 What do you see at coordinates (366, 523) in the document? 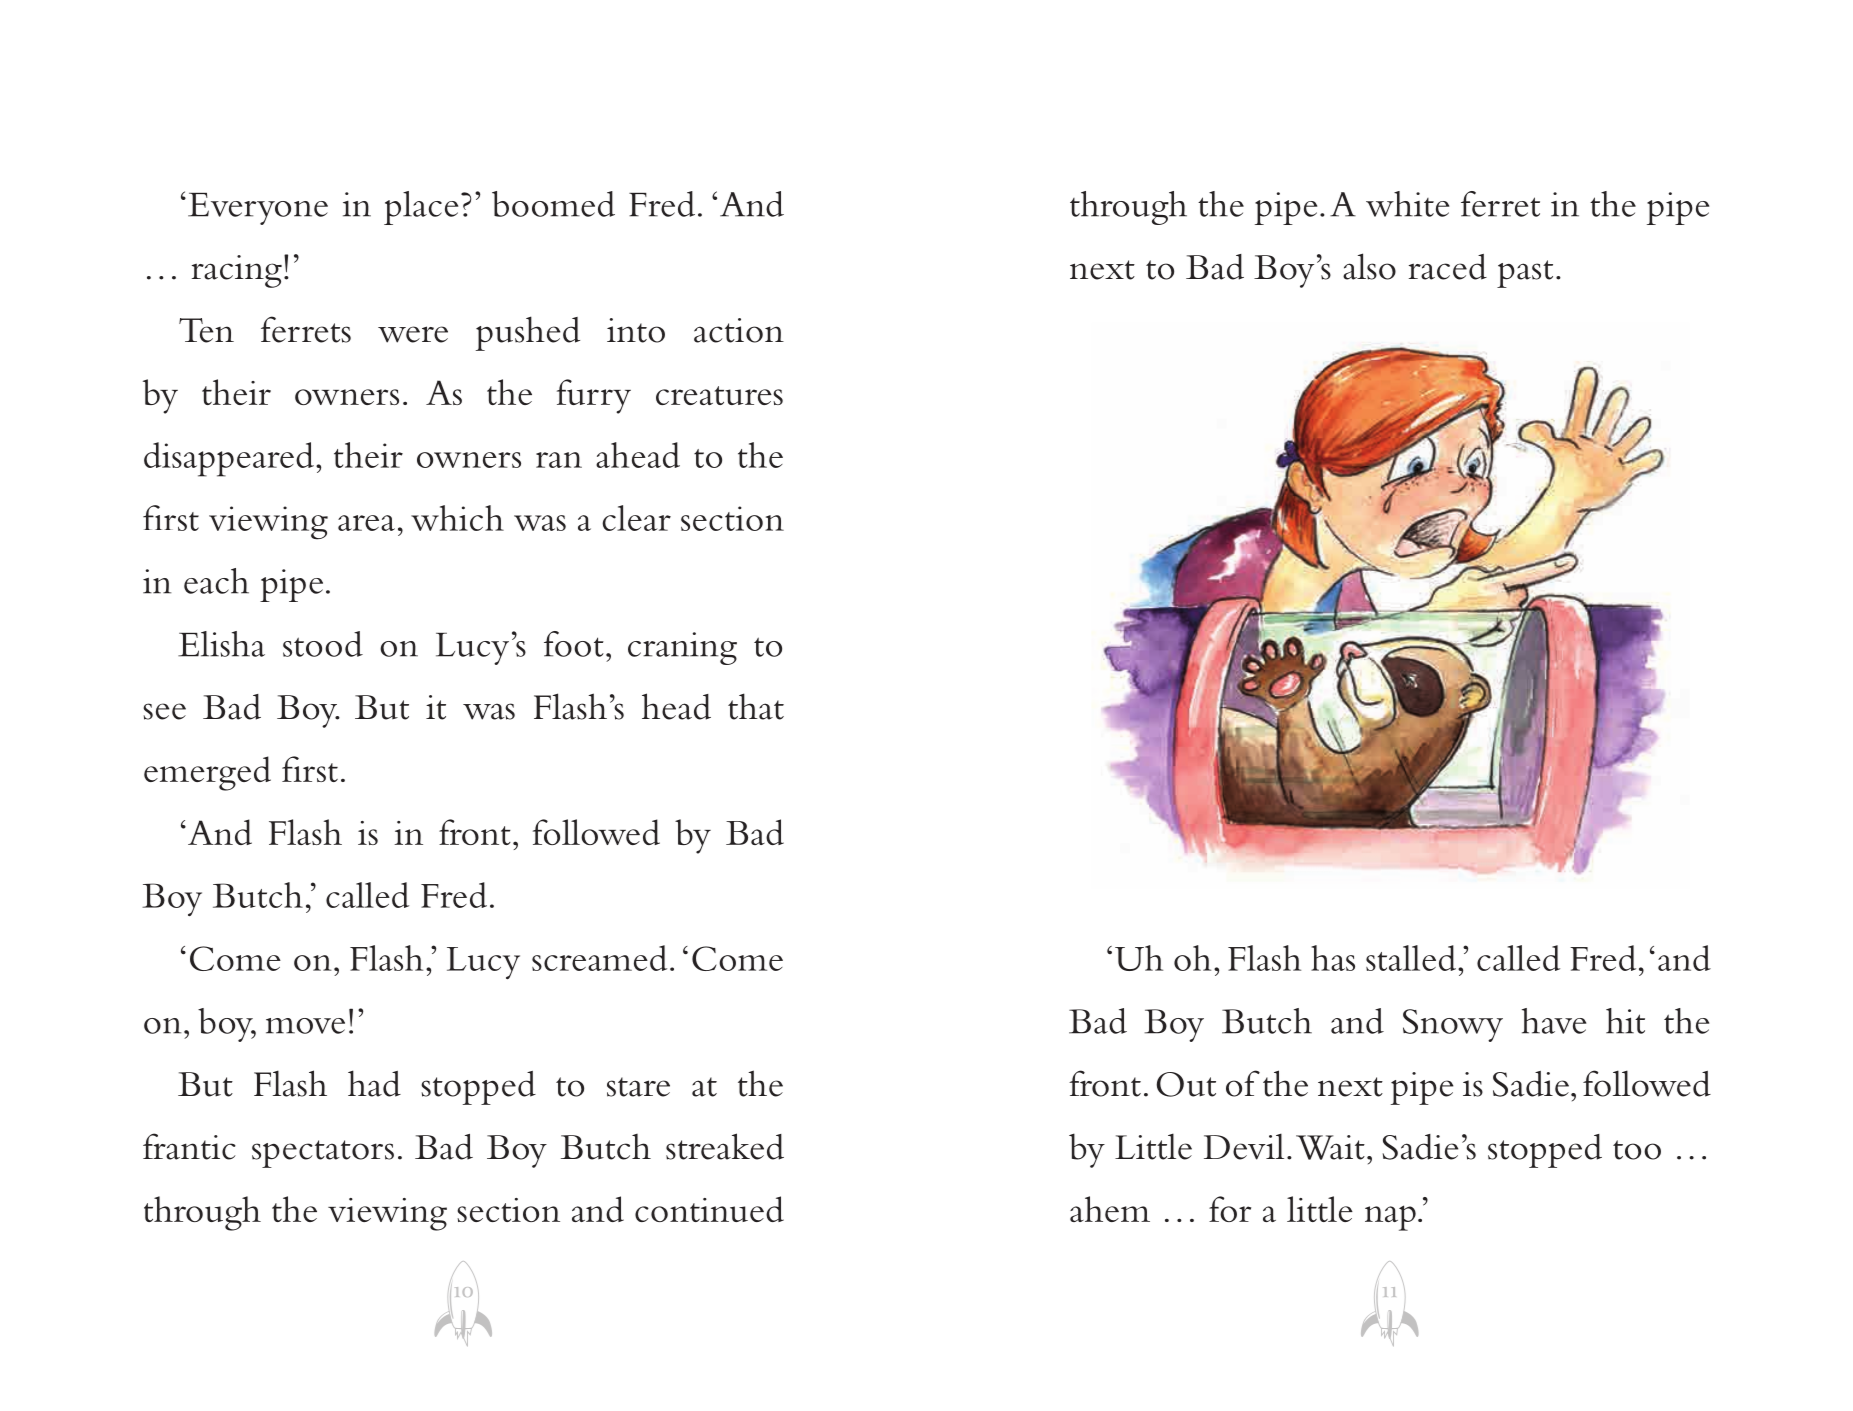
I see `area` at bounding box center [366, 523].
